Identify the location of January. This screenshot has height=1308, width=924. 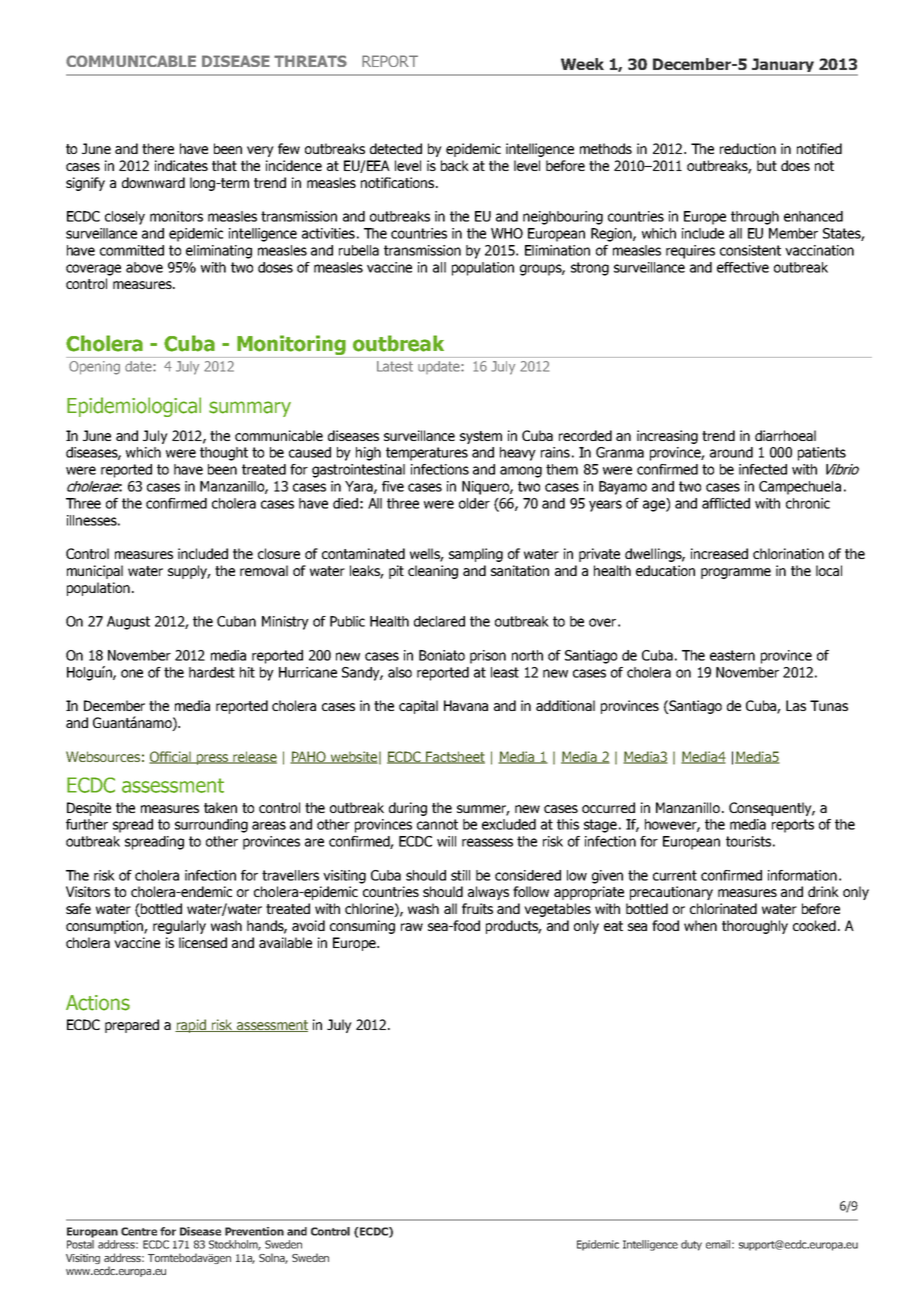
(783, 67).
